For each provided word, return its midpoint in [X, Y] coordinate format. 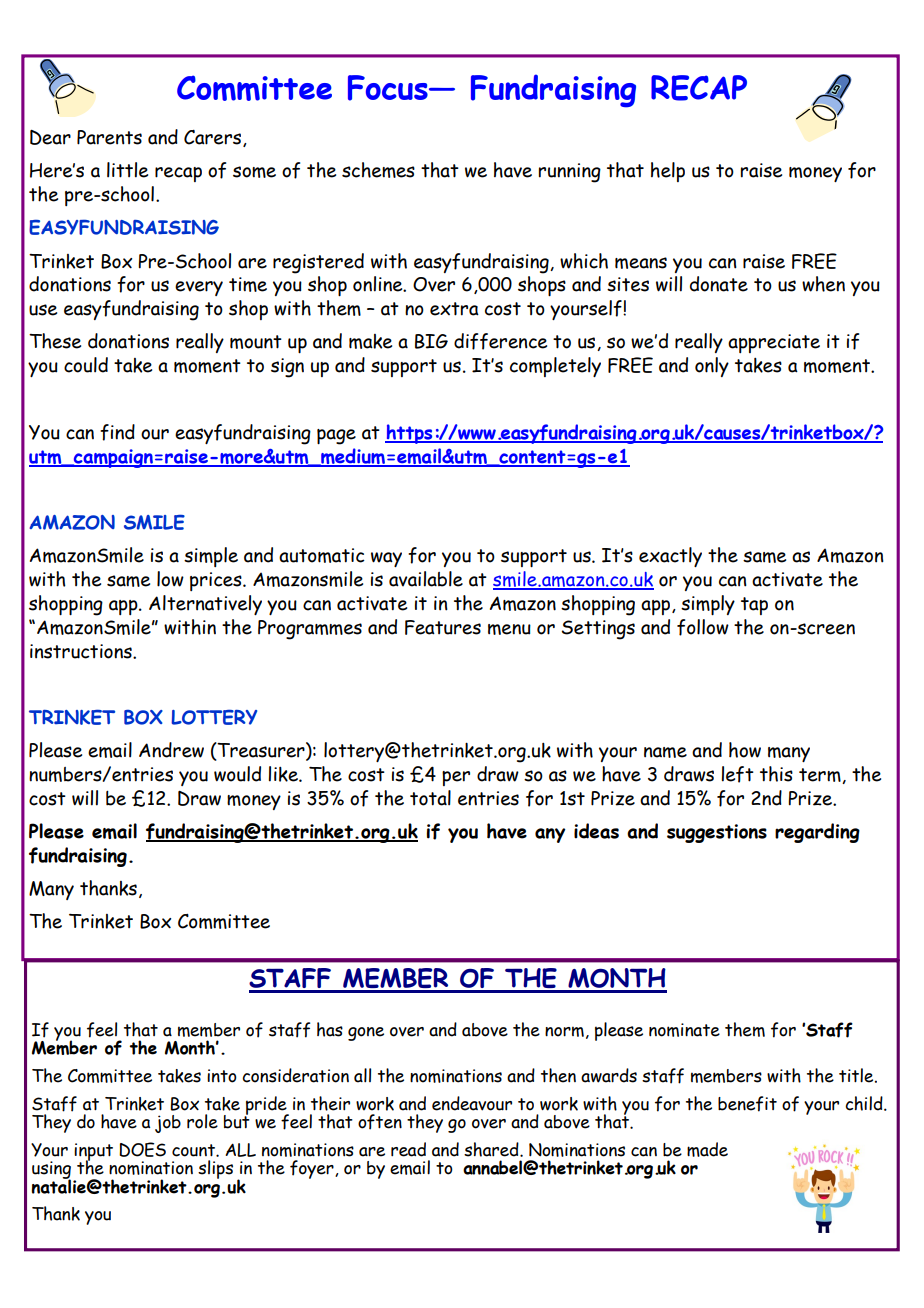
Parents [109, 137]
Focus [389, 88]
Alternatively [205, 605]
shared [492, 1149]
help [668, 172]
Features [443, 627]
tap [754, 606]
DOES [142, 1149]
